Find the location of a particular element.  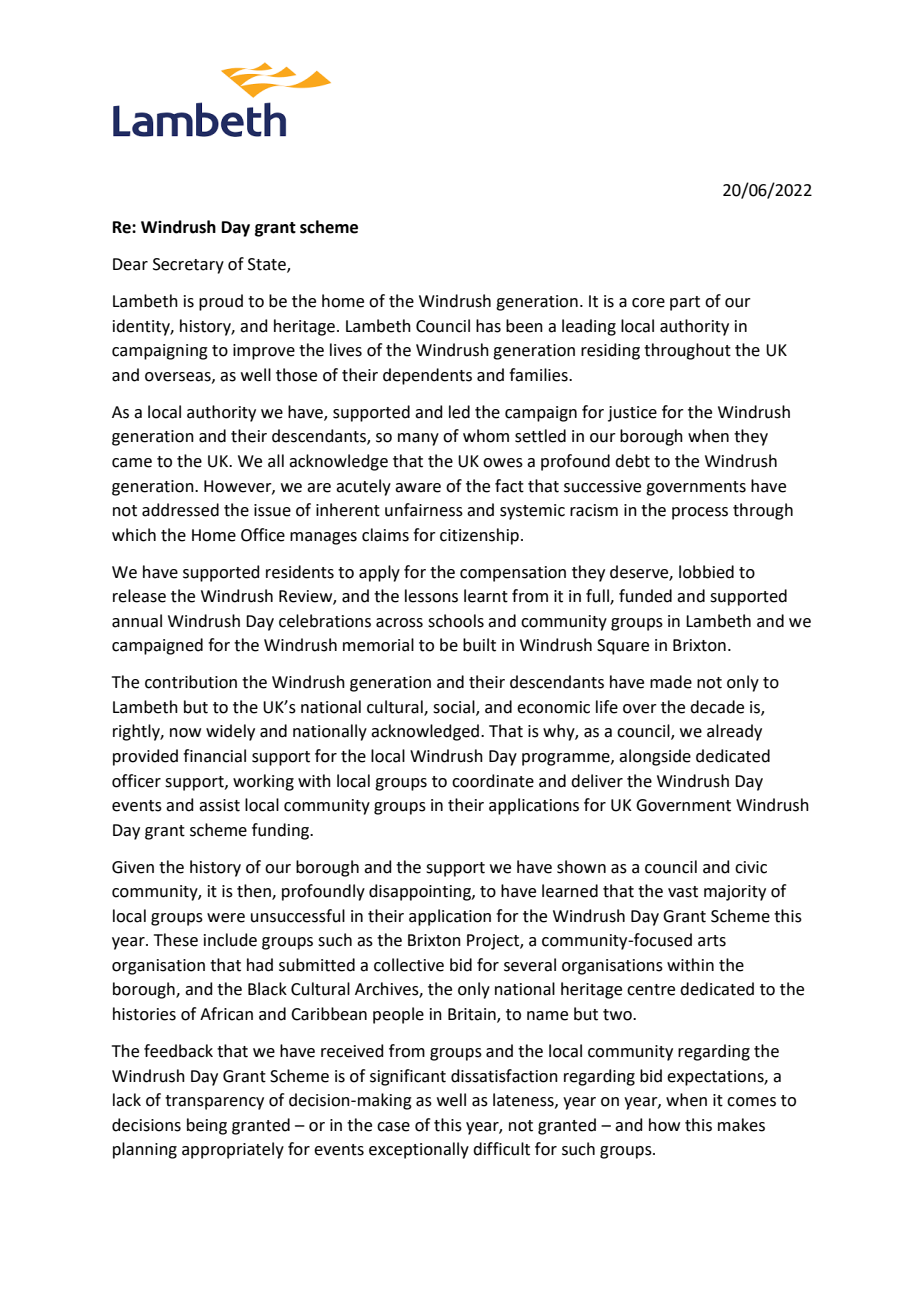

proud is located at coordinates (221, 302).
